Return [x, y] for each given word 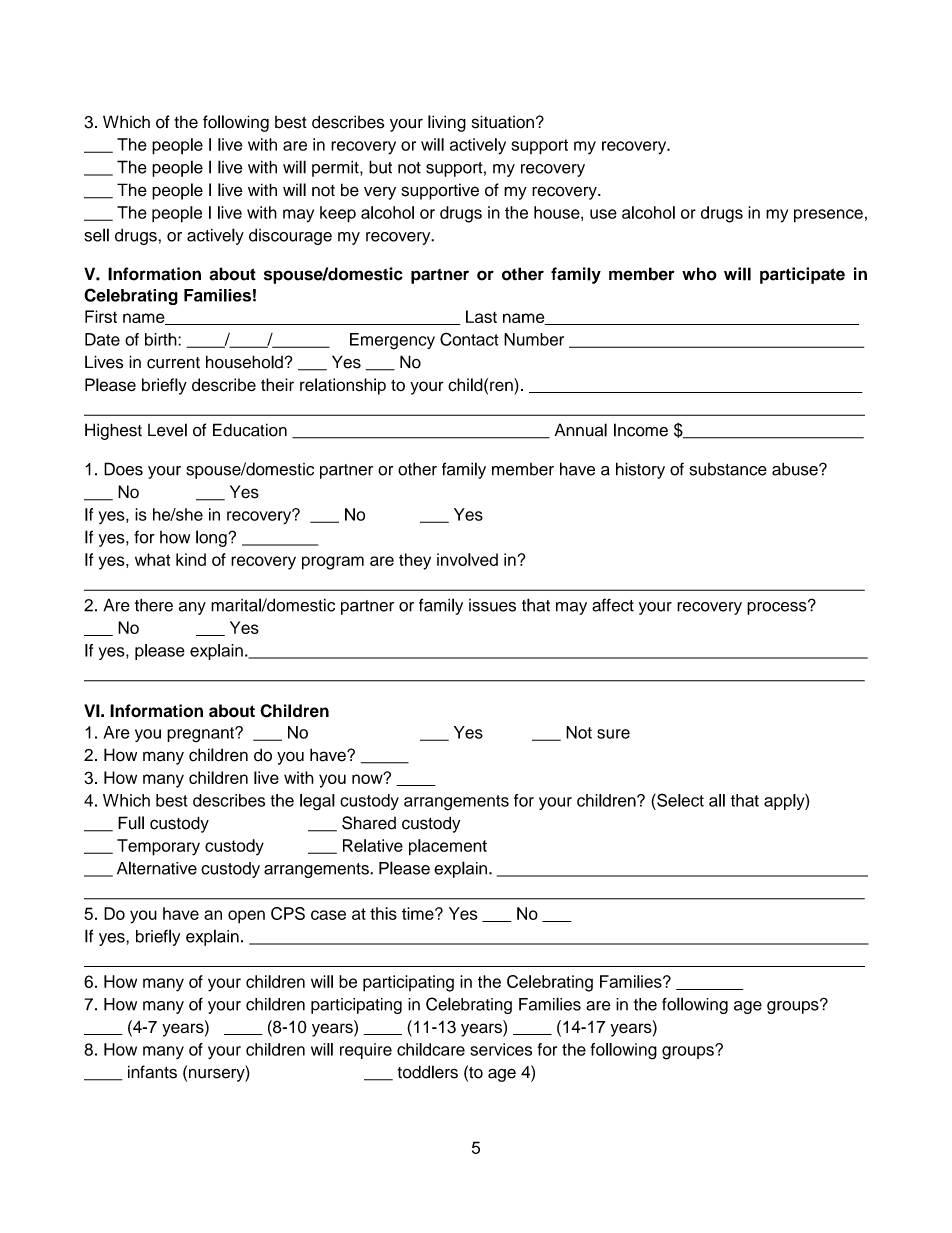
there [154, 605]
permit [336, 168]
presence [828, 216]
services [501, 1049]
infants [152, 1072]
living [447, 123]
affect [613, 605]
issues [492, 605]
